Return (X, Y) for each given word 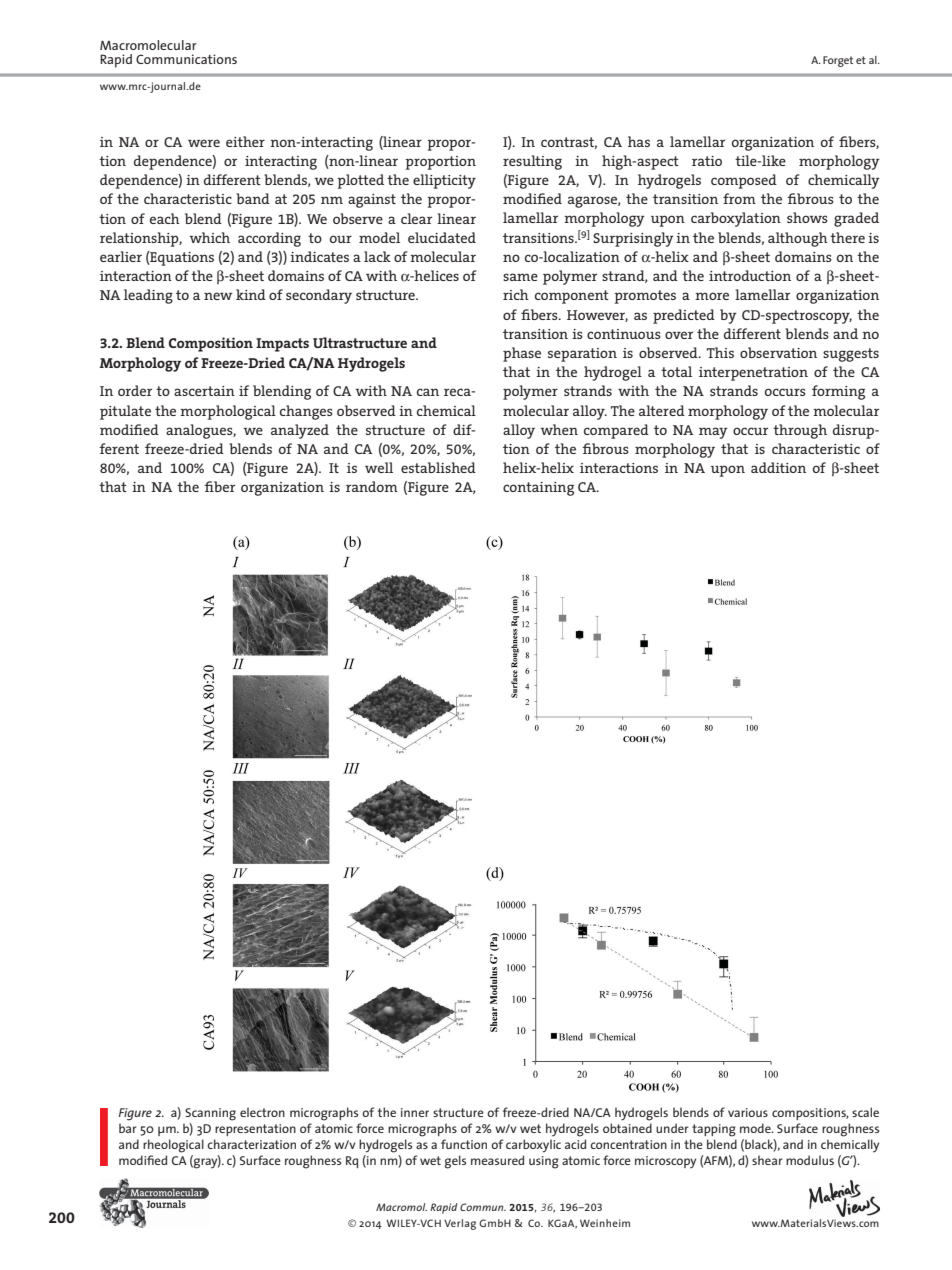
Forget (838, 61)
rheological (173, 1146)
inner (415, 1112)
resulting (532, 162)
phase (522, 354)
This (720, 352)
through (800, 431)
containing (538, 489)
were (204, 143)
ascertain (204, 391)
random (372, 486)
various (748, 1112)
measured (497, 1160)
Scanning (210, 1114)
